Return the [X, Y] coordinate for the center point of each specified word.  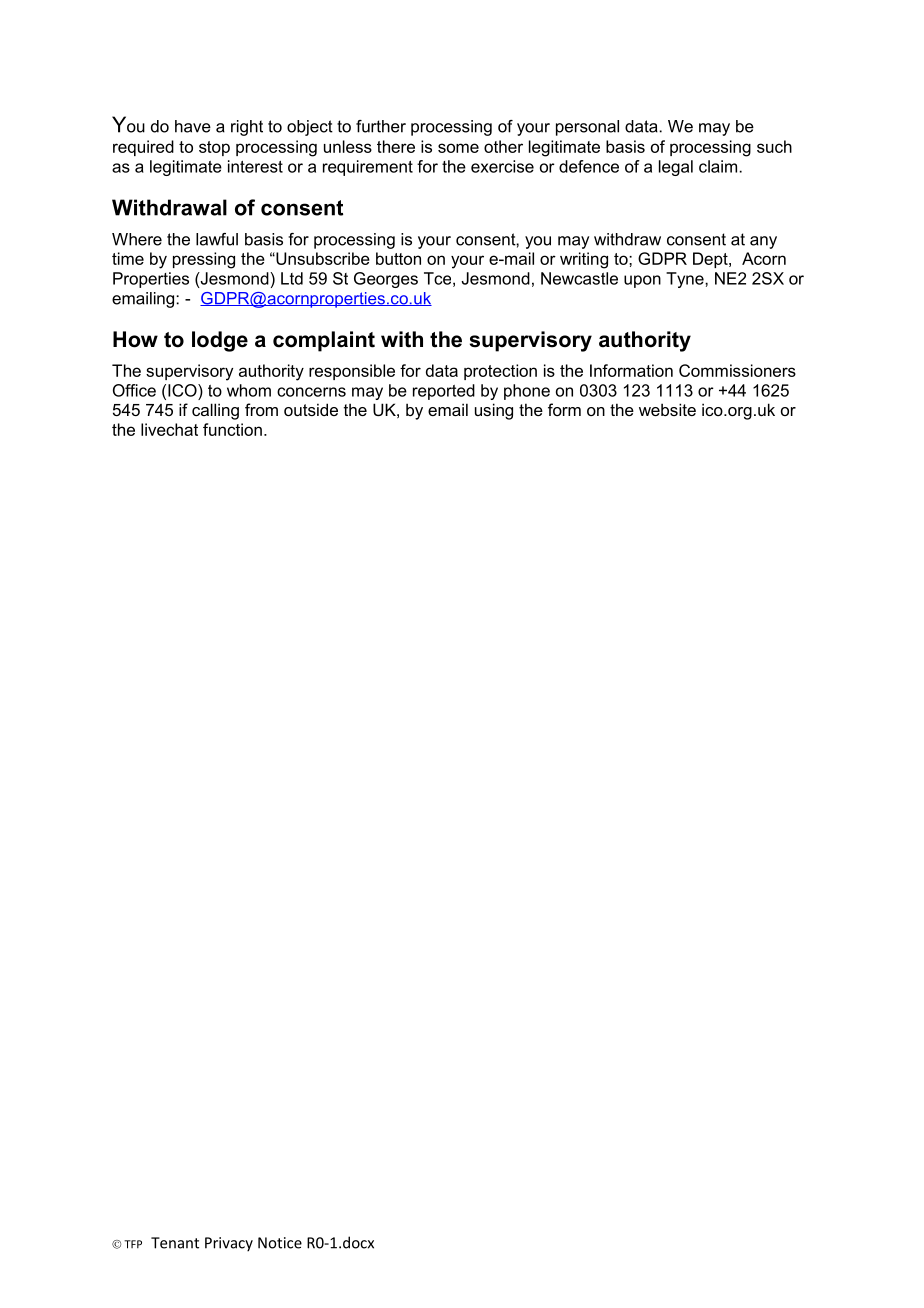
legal [676, 168]
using [494, 411]
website [667, 409]
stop [214, 148]
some [458, 148]
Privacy [229, 1244]
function [232, 429]
